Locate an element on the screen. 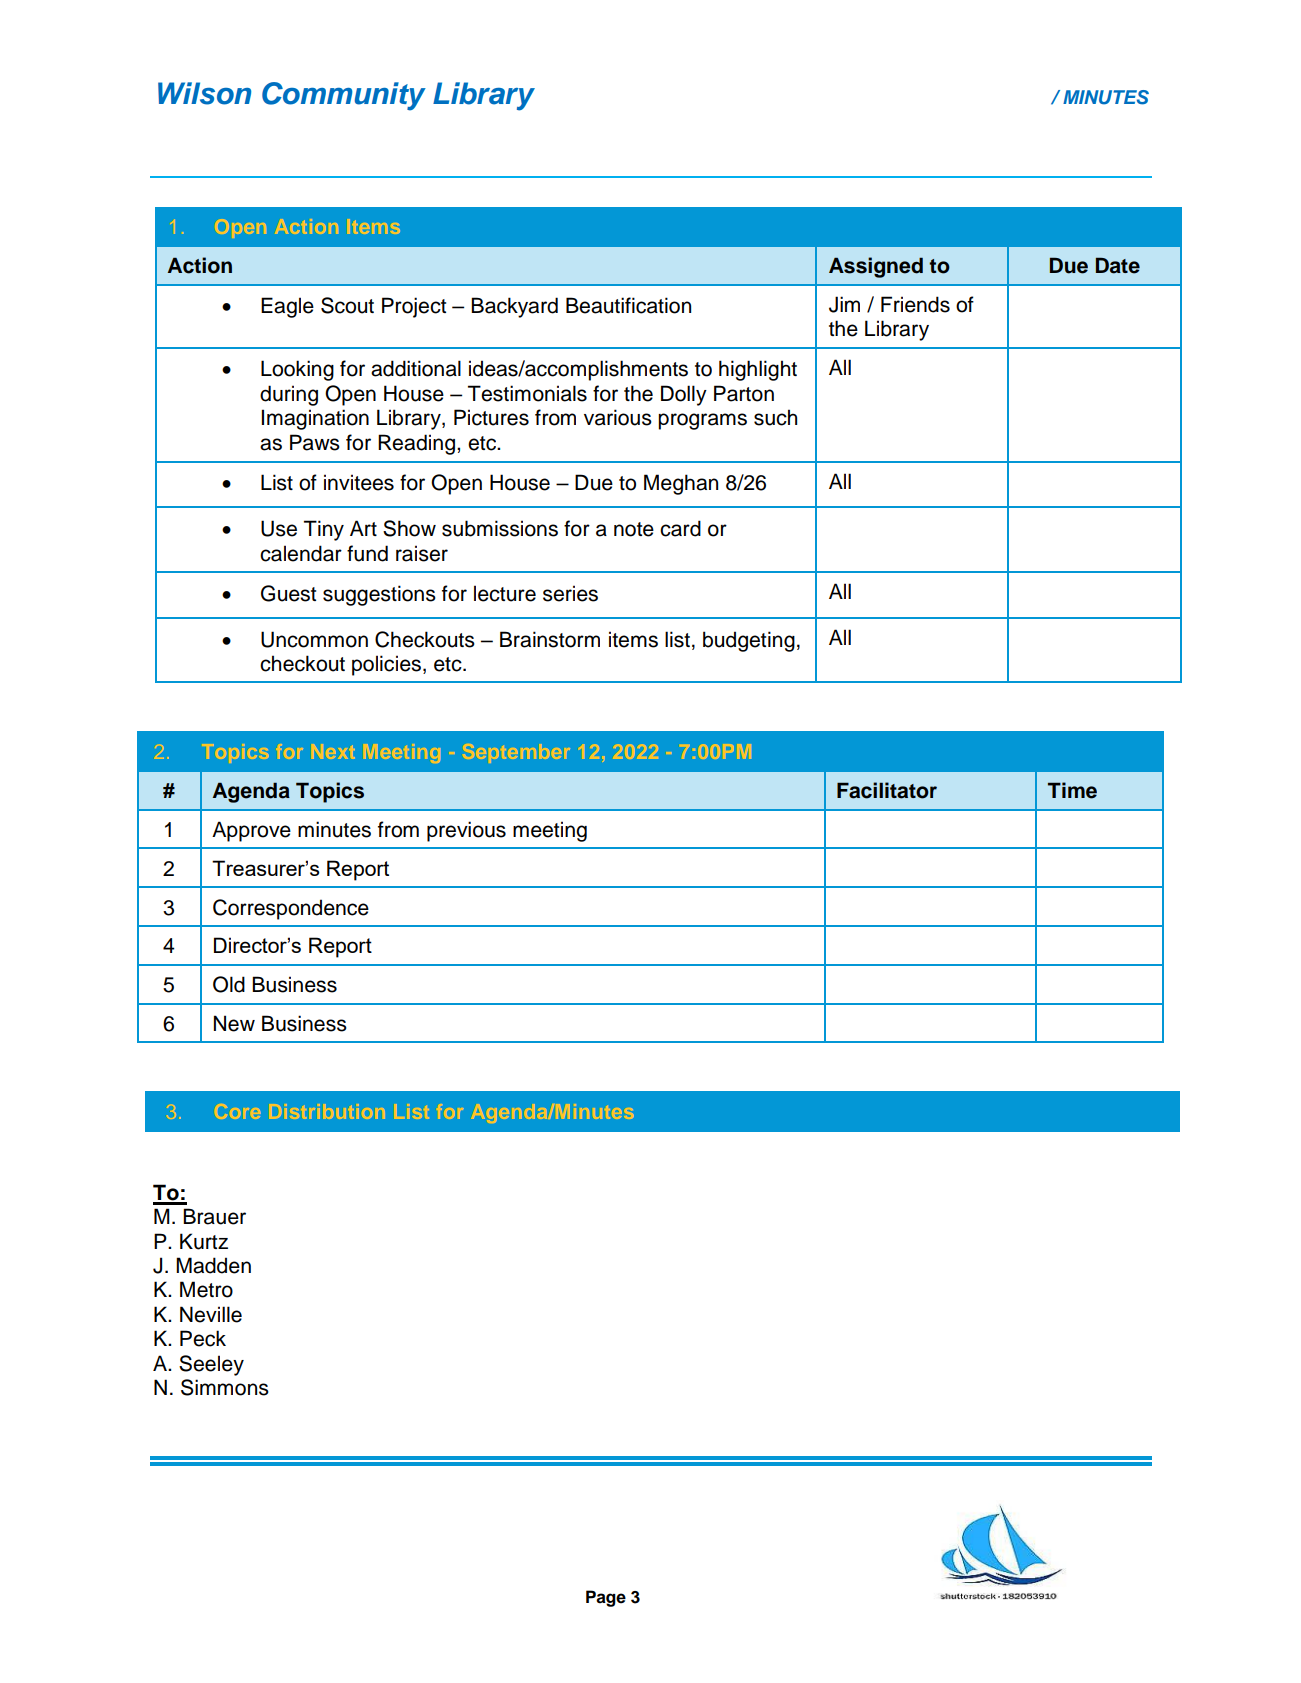 The height and width of the screenshot is (1683, 1301). Date is located at coordinates (1118, 265).
